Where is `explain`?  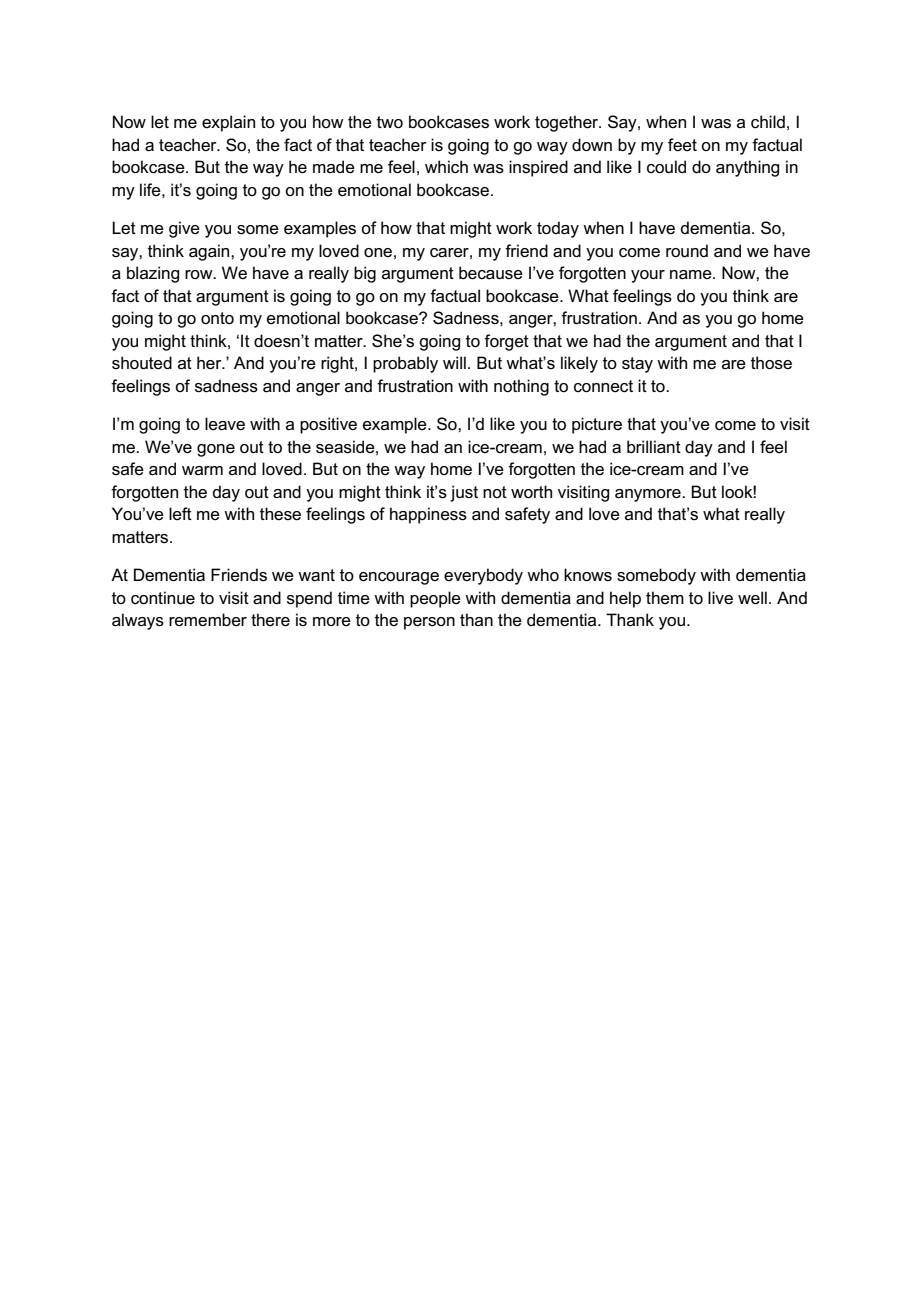
explain is located at coordinates (228, 123).
